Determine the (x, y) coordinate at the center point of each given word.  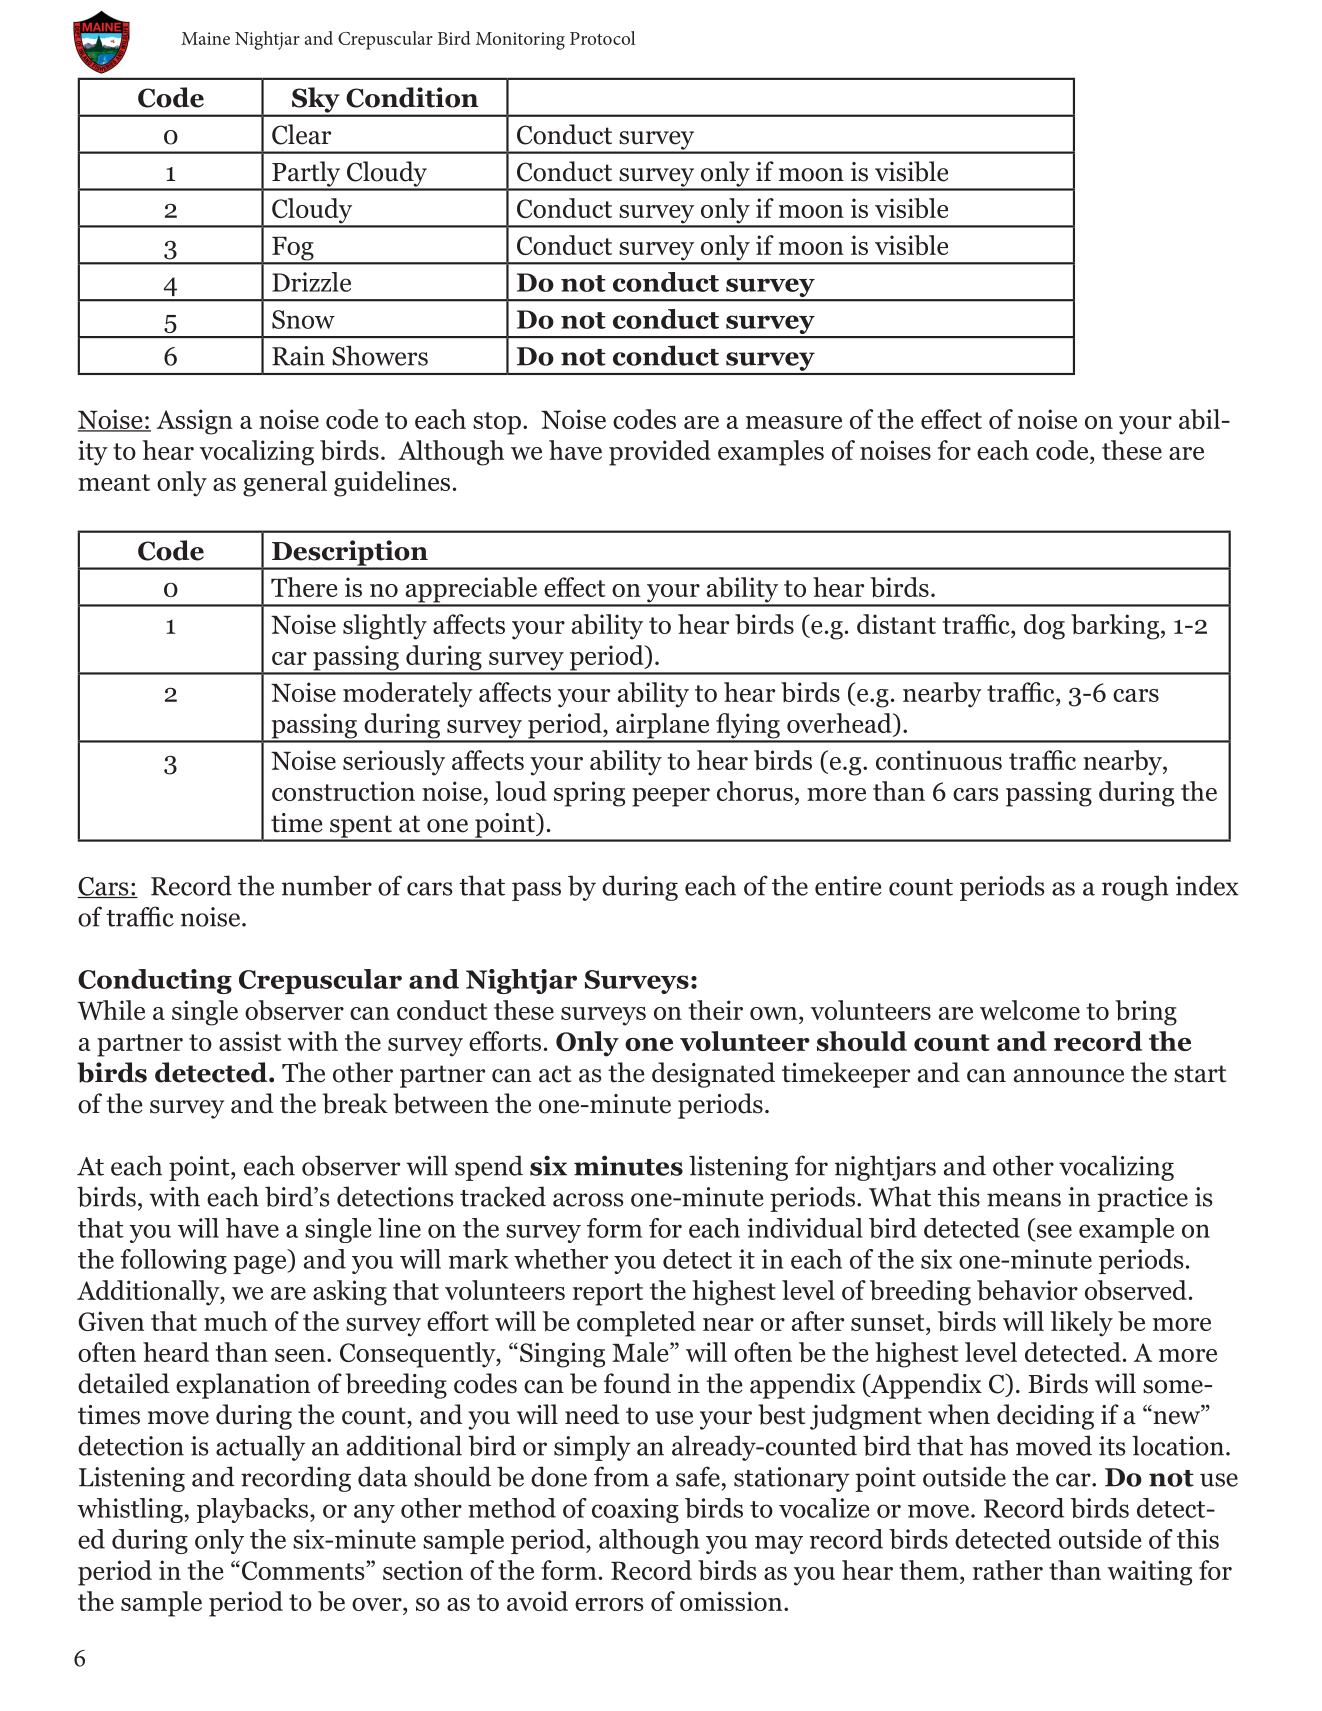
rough (1135, 888)
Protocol (602, 38)
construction (343, 791)
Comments (304, 1570)
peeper (671, 797)
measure (794, 422)
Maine (205, 38)
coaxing (635, 1510)
